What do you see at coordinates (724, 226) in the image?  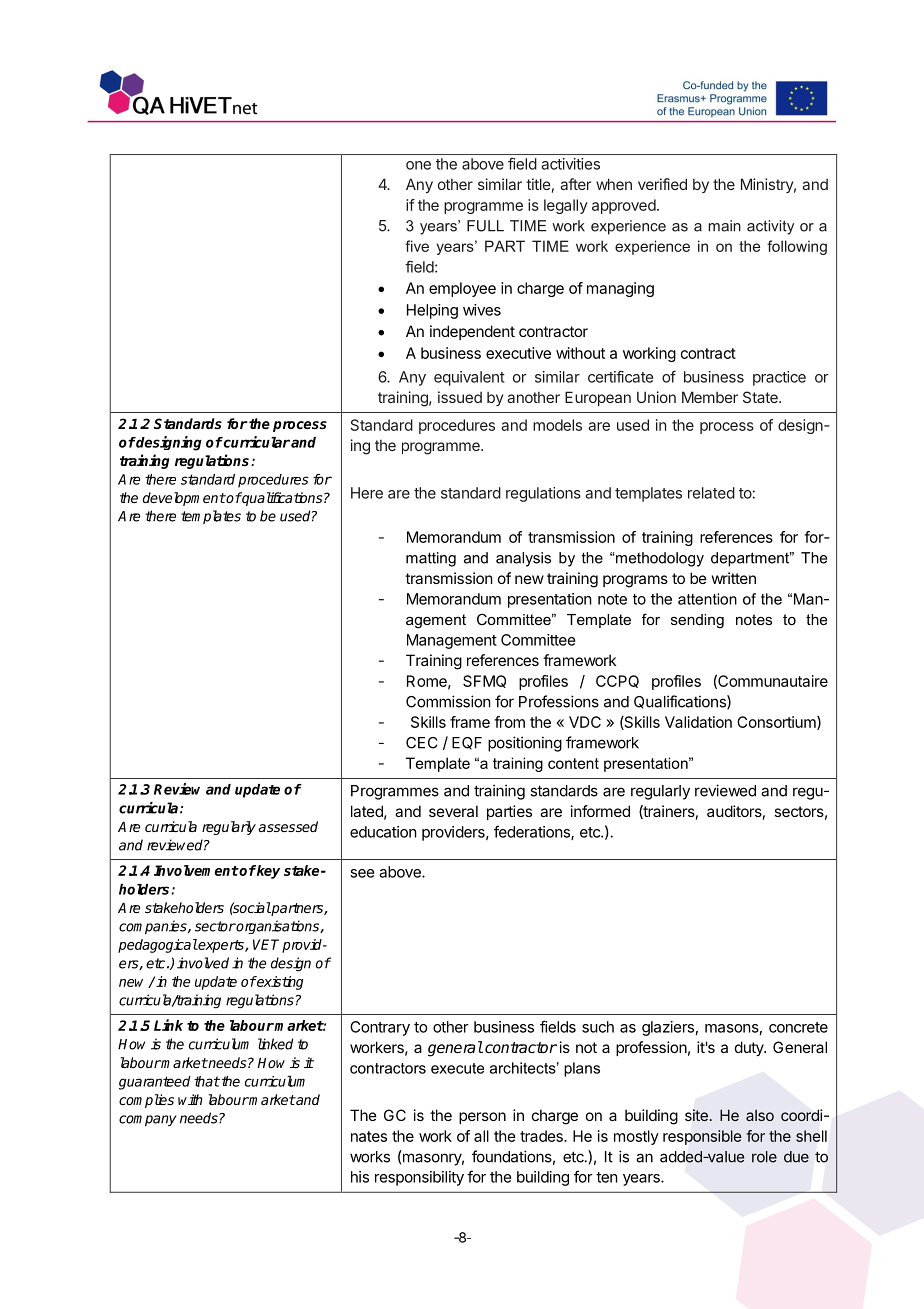 I see `main` at bounding box center [724, 226].
